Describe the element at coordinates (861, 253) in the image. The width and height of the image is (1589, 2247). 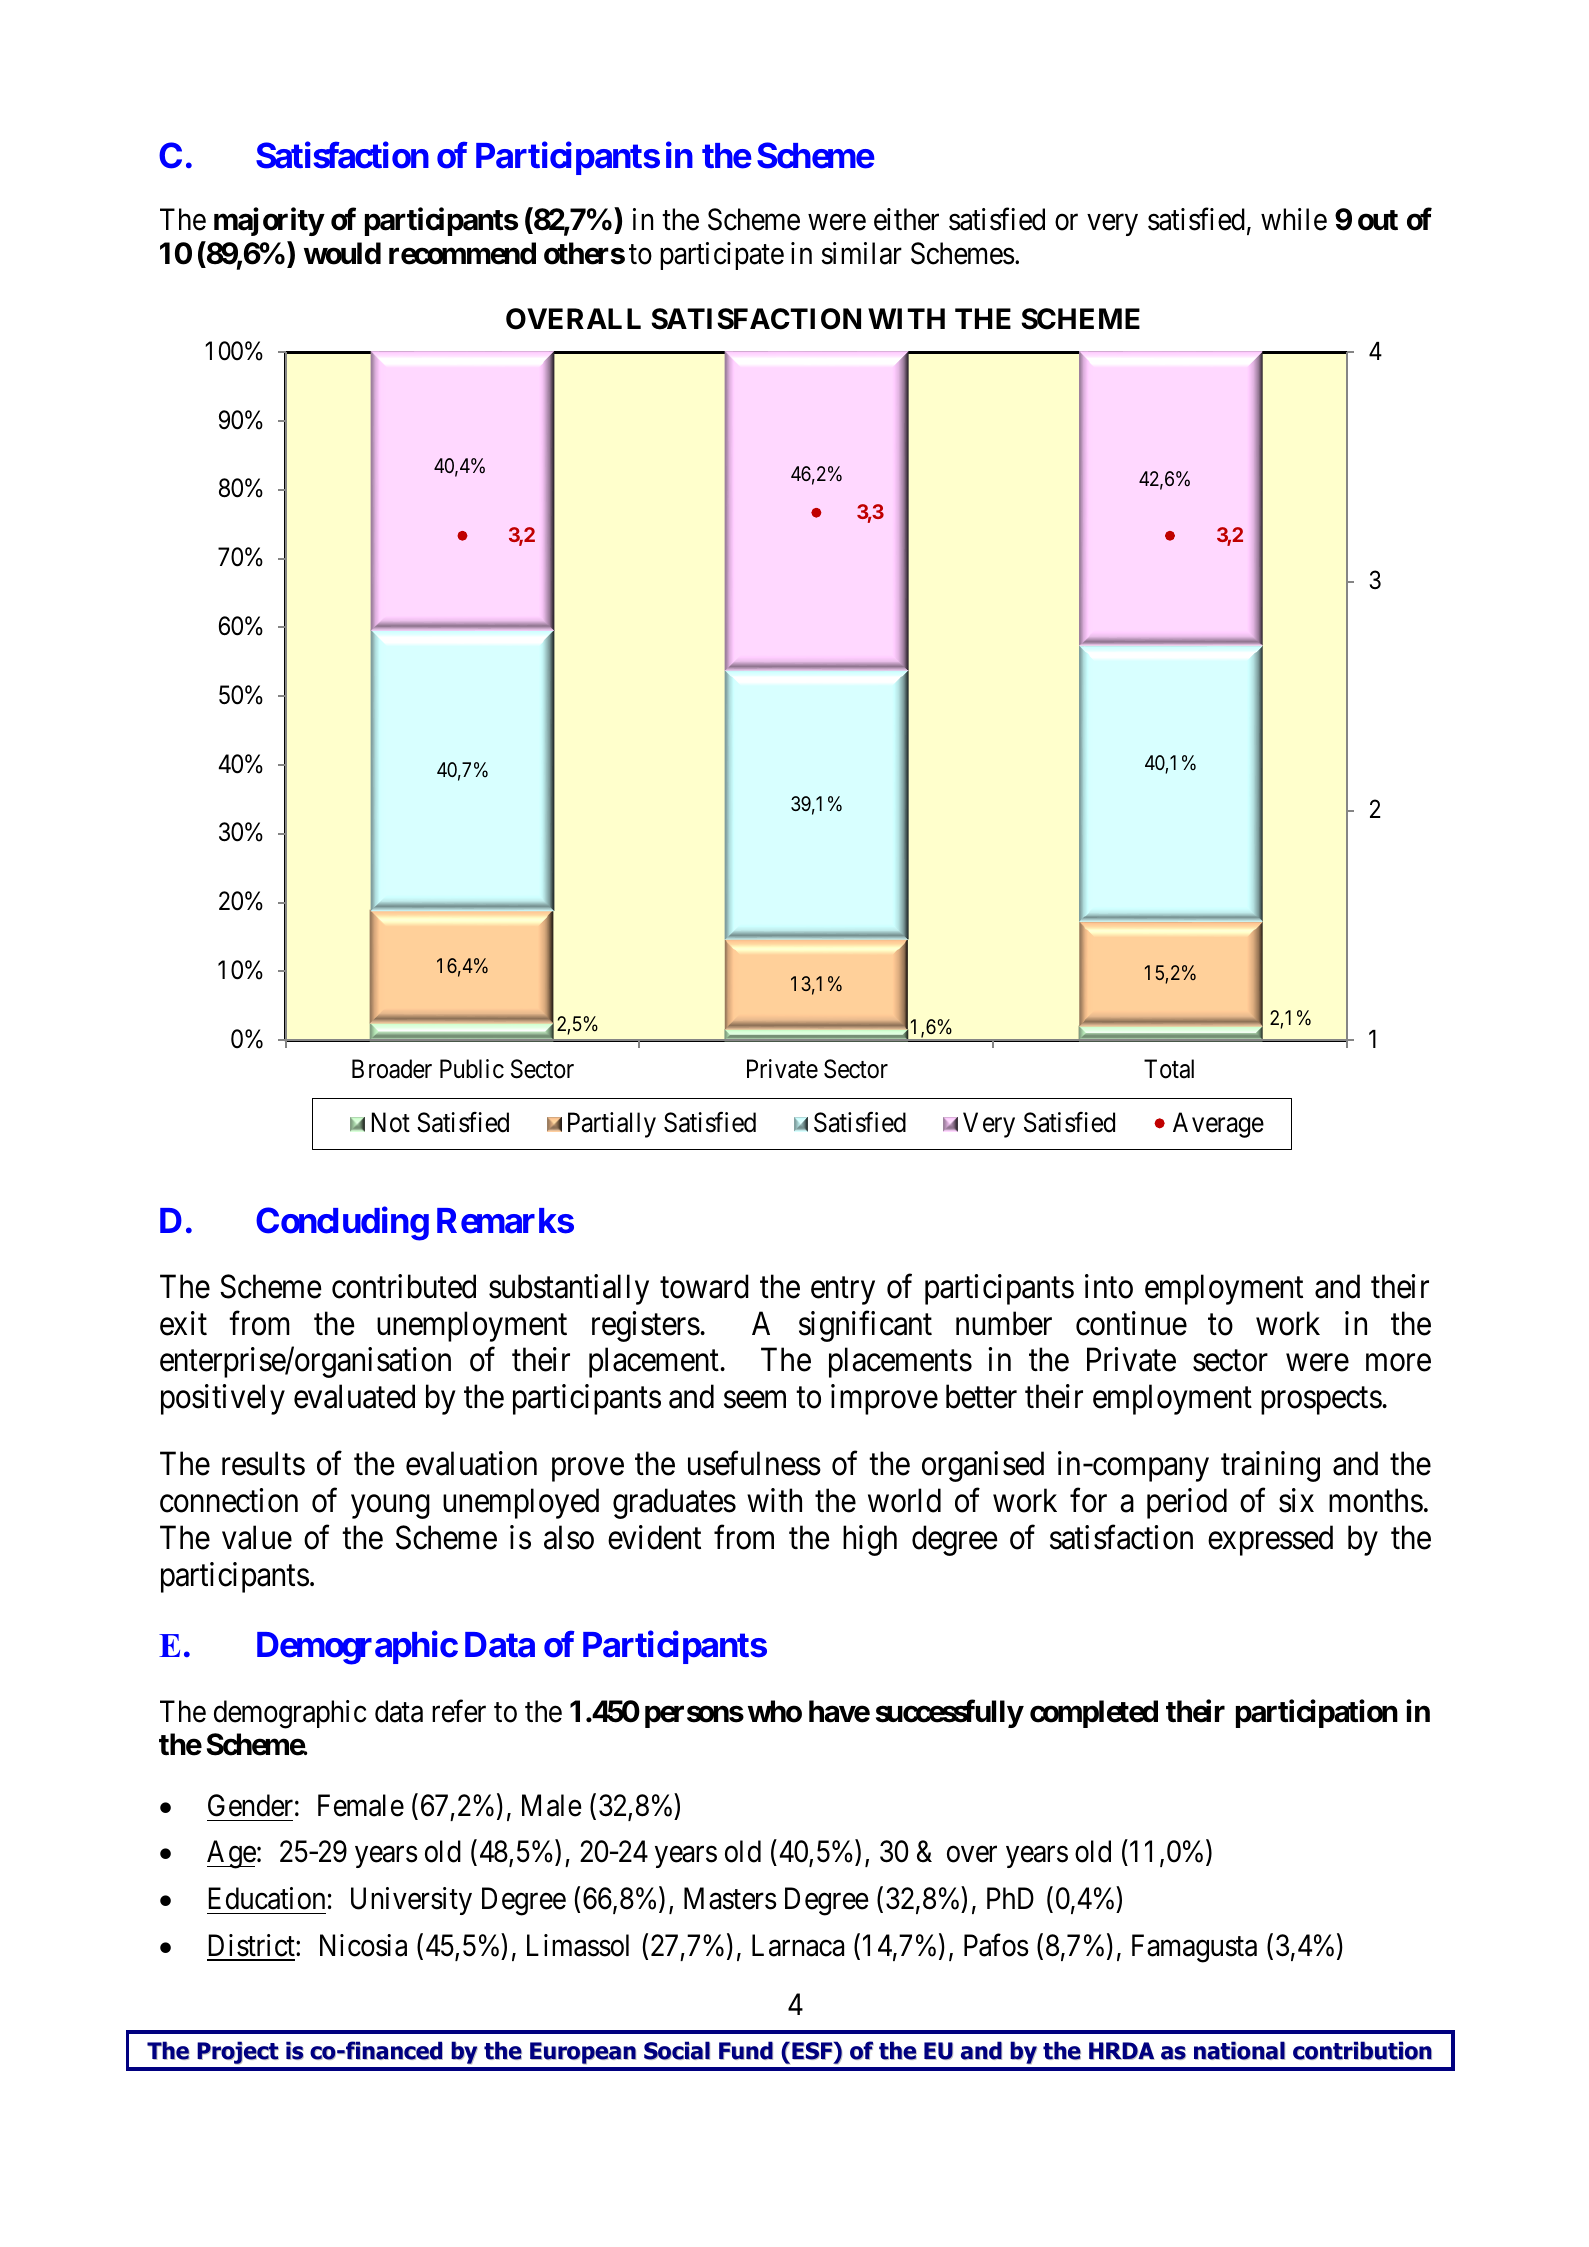
I see `similar` at that location.
